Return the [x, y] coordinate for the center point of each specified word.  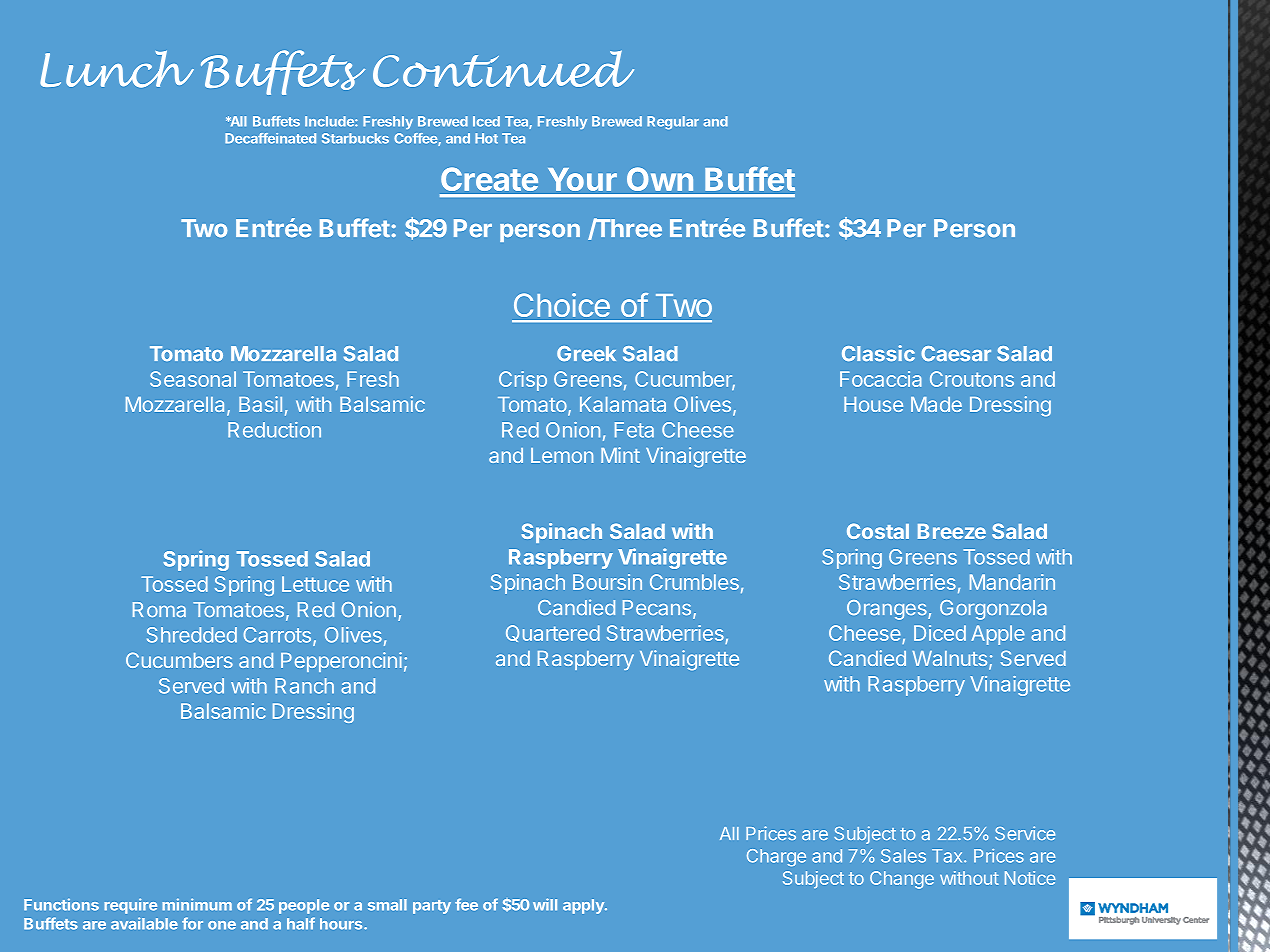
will [545, 904]
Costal [878, 531]
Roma [159, 610]
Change [902, 880]
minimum [197, 904]
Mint [620, 455]
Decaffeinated [270, 138]
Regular [673, 123]
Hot [486, 138]
